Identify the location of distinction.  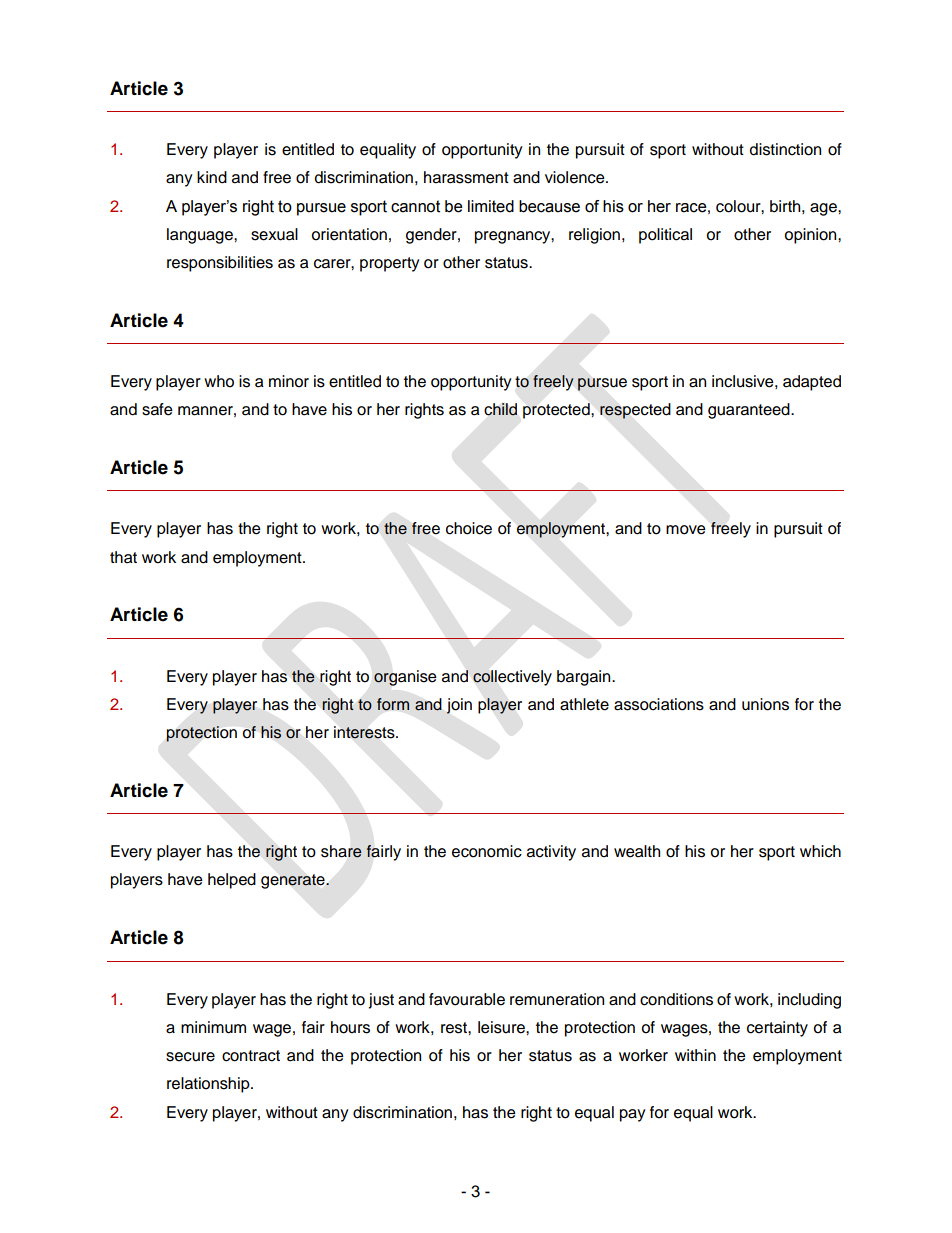
(785, 149).
